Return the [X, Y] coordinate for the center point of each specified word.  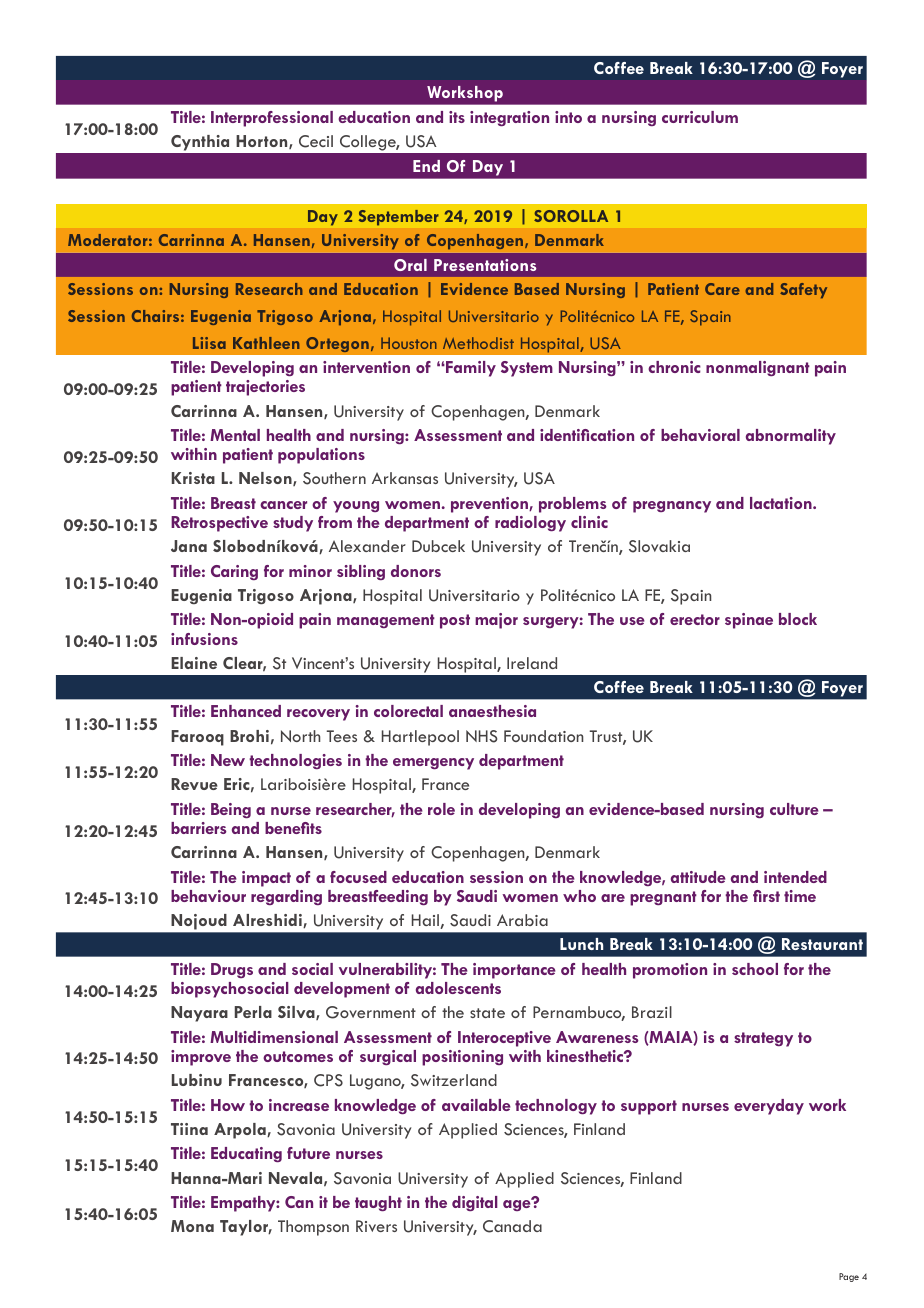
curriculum [700, 117]
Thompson [313, 1228]
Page [849, 1277]
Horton [263, 142]
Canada [512, 1226]
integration [509, 118]
